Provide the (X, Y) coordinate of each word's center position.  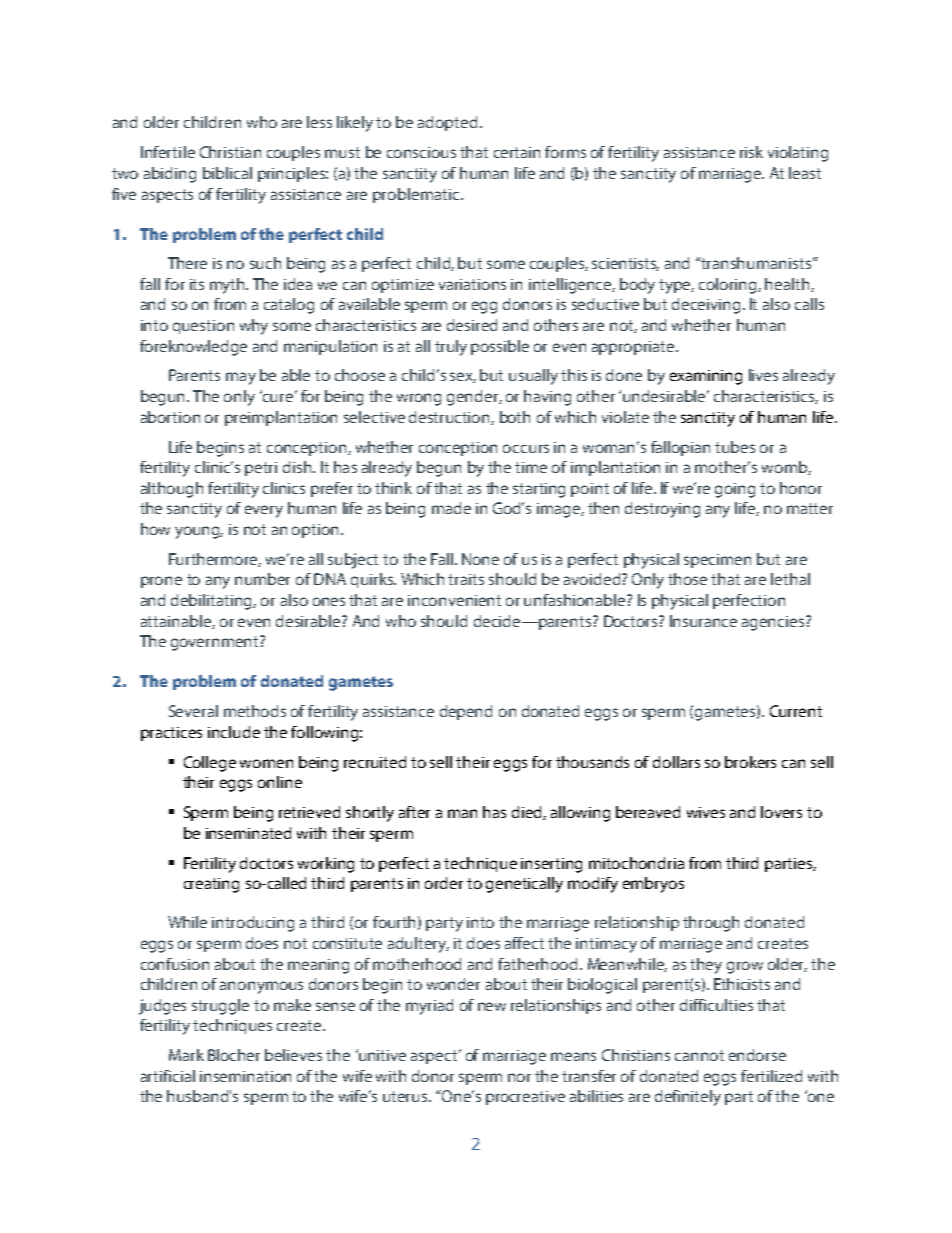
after (414, 812)
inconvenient (454, 600)
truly (451, 348)
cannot (699, 1055)
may (241, 378)
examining (706, 377)
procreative (525, 1098)
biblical (227, 173)
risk (751, 152)
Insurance (703, 621)
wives (706, 812)
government (216, 643)
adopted (447, 123)
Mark (186, 1055)
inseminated (248, 833)
